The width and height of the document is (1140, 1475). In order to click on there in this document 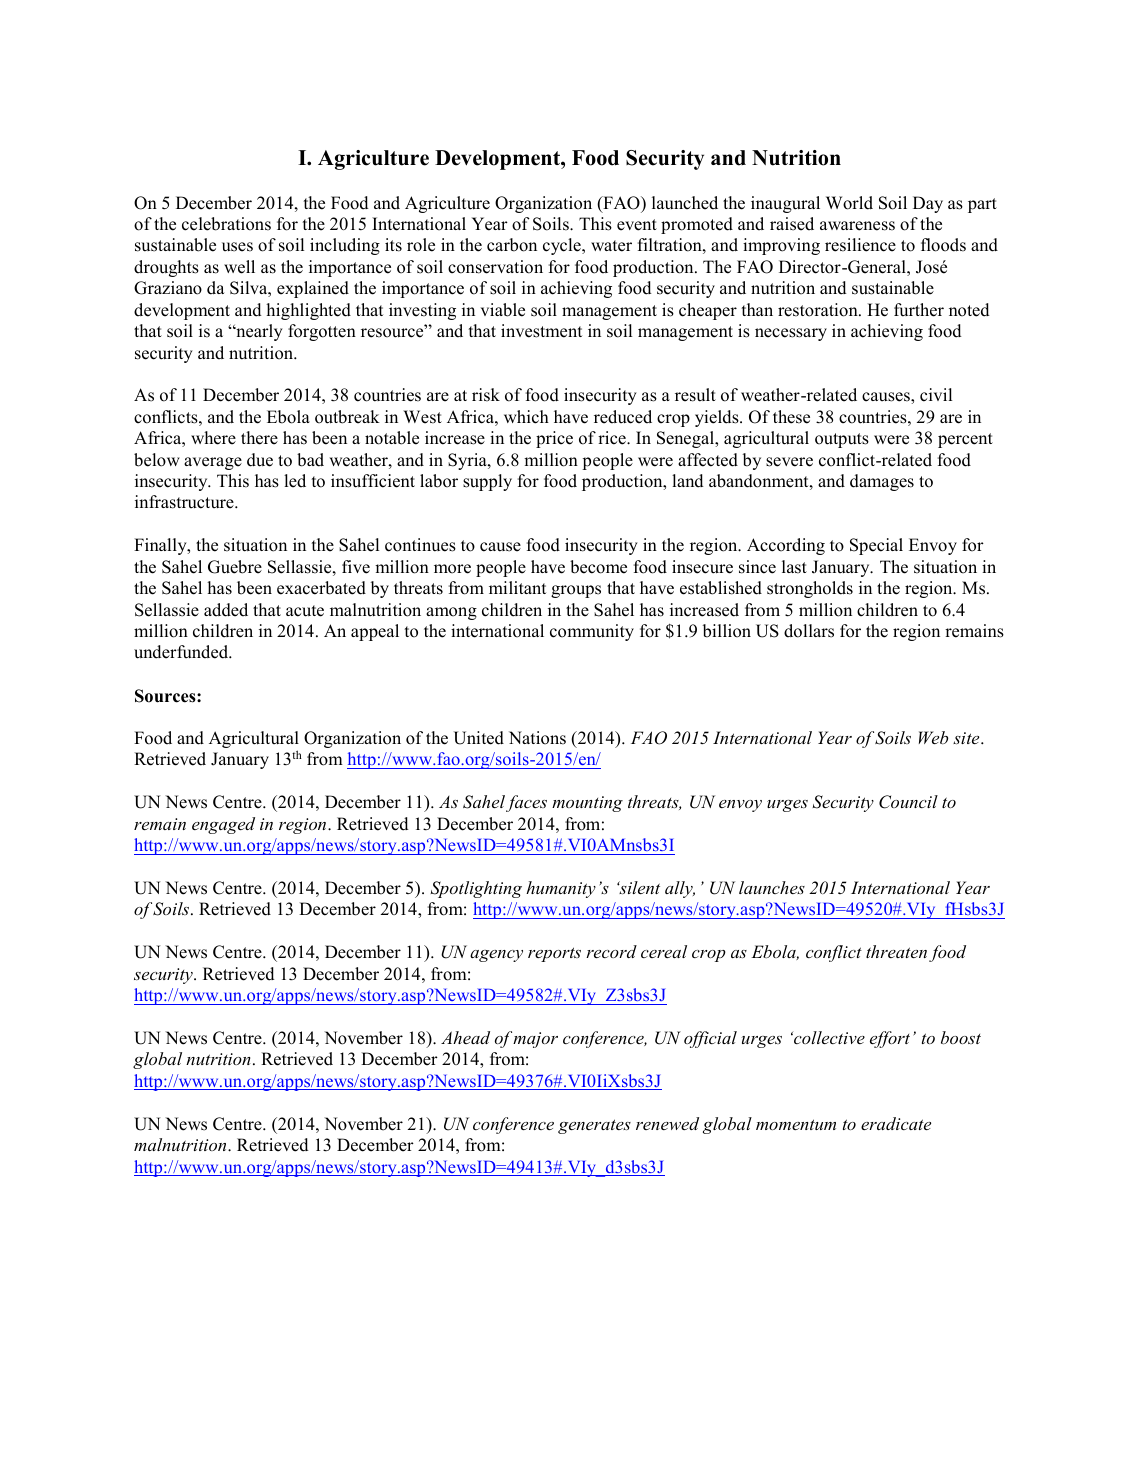, I will do `click(259, 438)`.
